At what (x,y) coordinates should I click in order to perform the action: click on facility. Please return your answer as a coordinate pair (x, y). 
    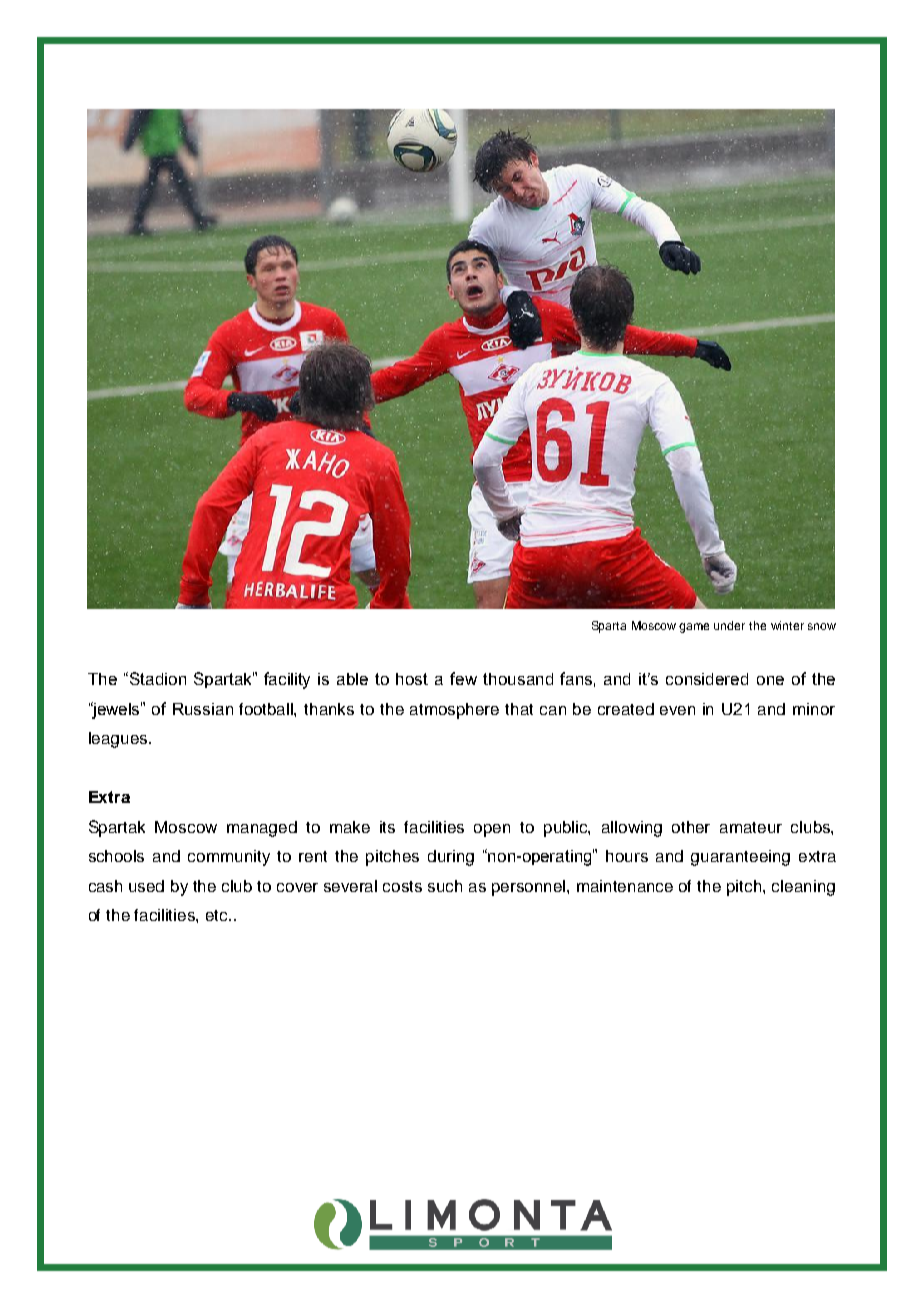
    Looking at the image, I should click on (287, 680).
